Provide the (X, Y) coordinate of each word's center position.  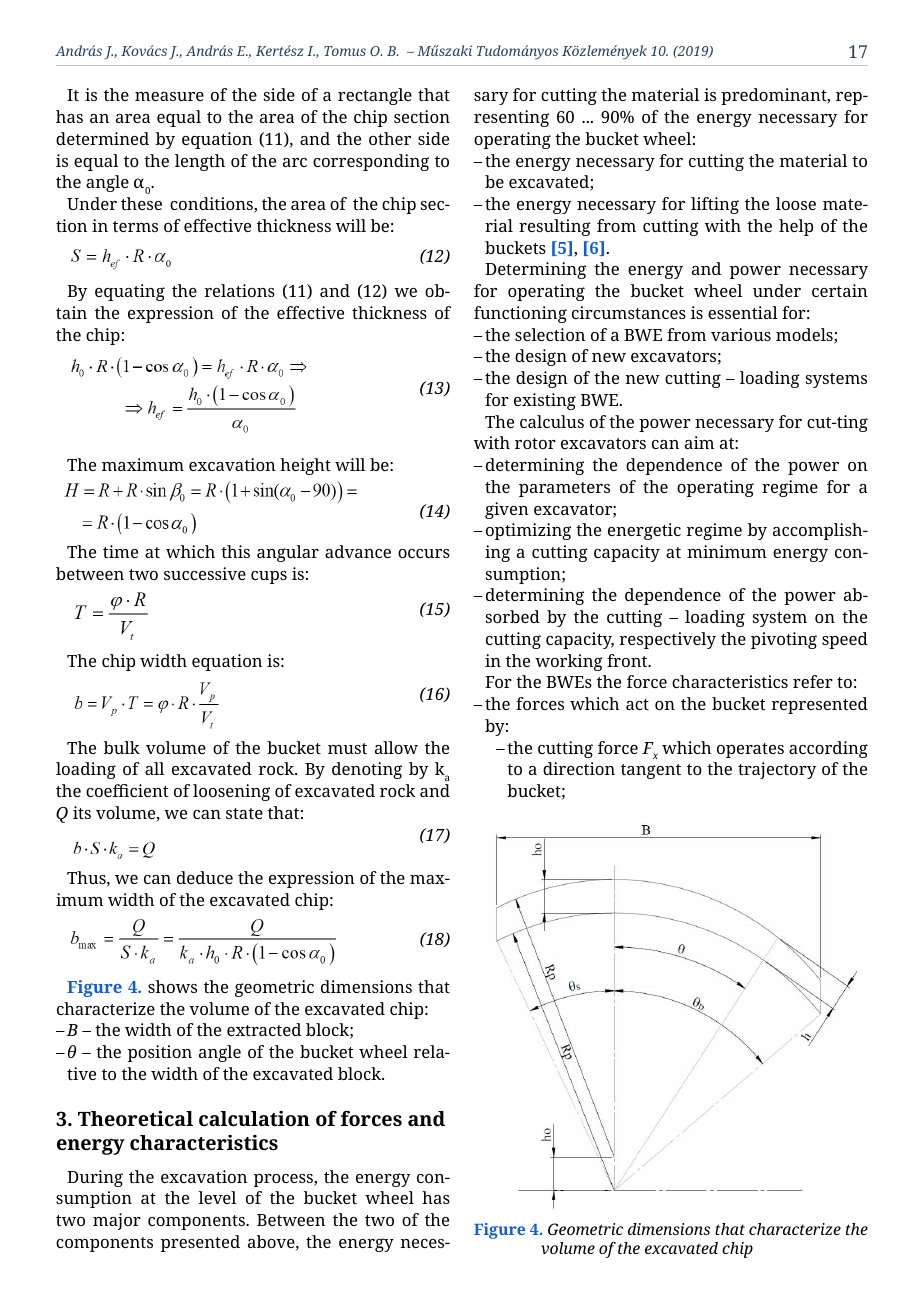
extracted (264, 1029)
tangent (651, 771)
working (569, 662)
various (741, 334)
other (390, 138)
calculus (552, 421)
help (796, 227)
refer (813, 681)
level (217, 1197)
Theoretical (135, 1118)
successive (205, 573)
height (305, 466)
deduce (205, 877)
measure (169, 96)
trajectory (777, 770)
